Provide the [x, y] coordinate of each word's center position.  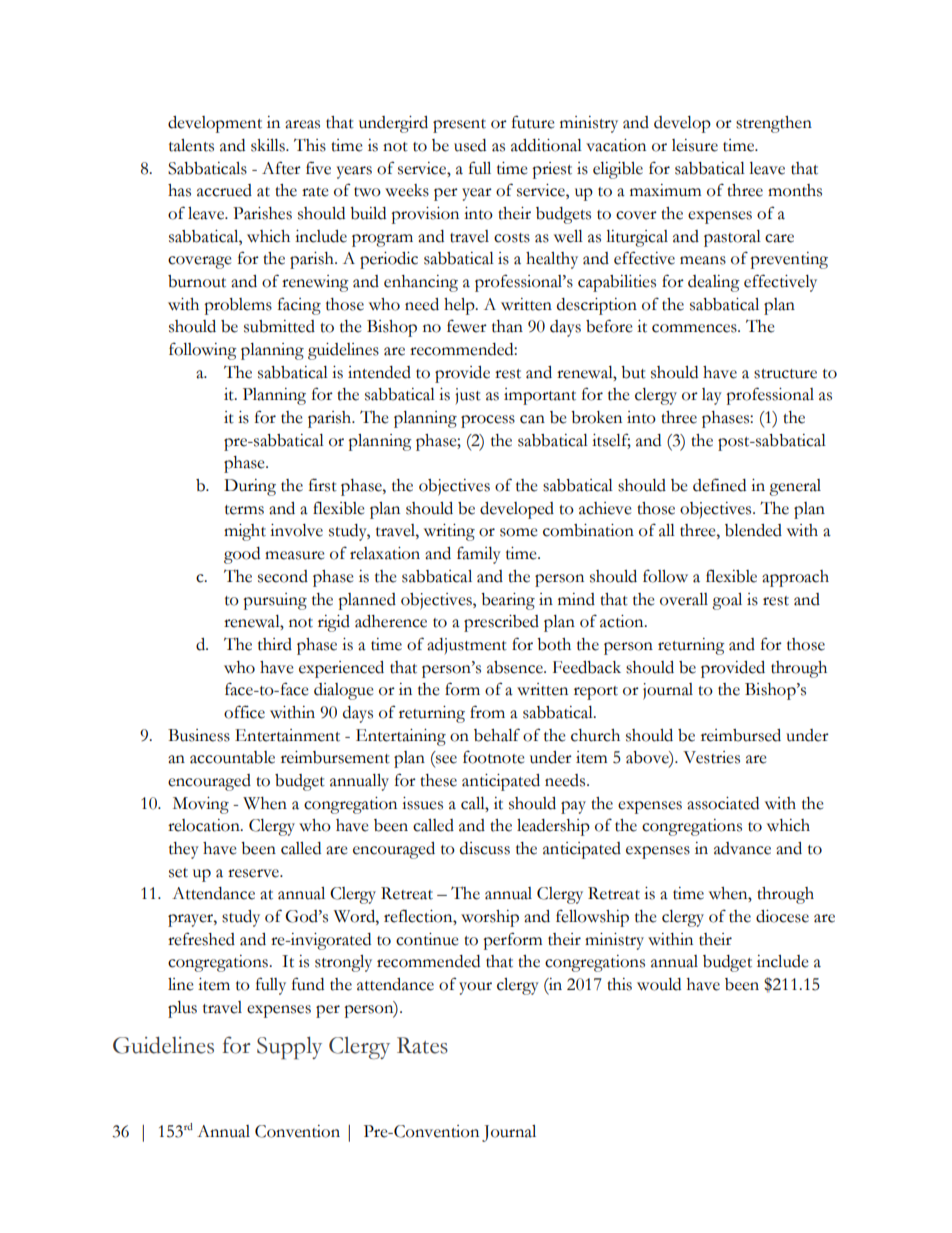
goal [727, 601]
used [470, 145]
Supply [289, 1048]
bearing [508, 601]
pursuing [275, 601]
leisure [695, 145]
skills [269, 145]
